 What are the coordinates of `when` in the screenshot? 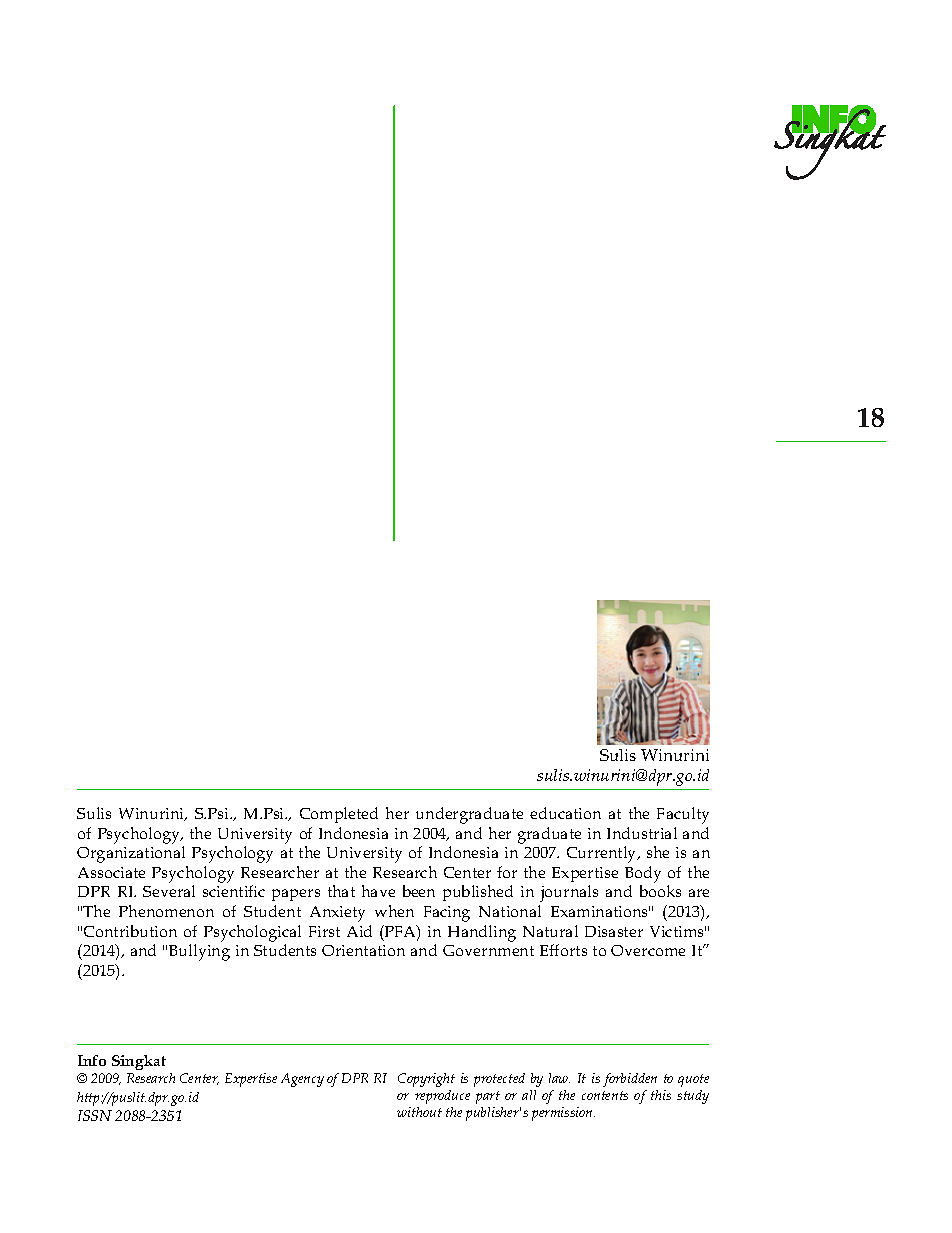 It's located at (394, 911).
